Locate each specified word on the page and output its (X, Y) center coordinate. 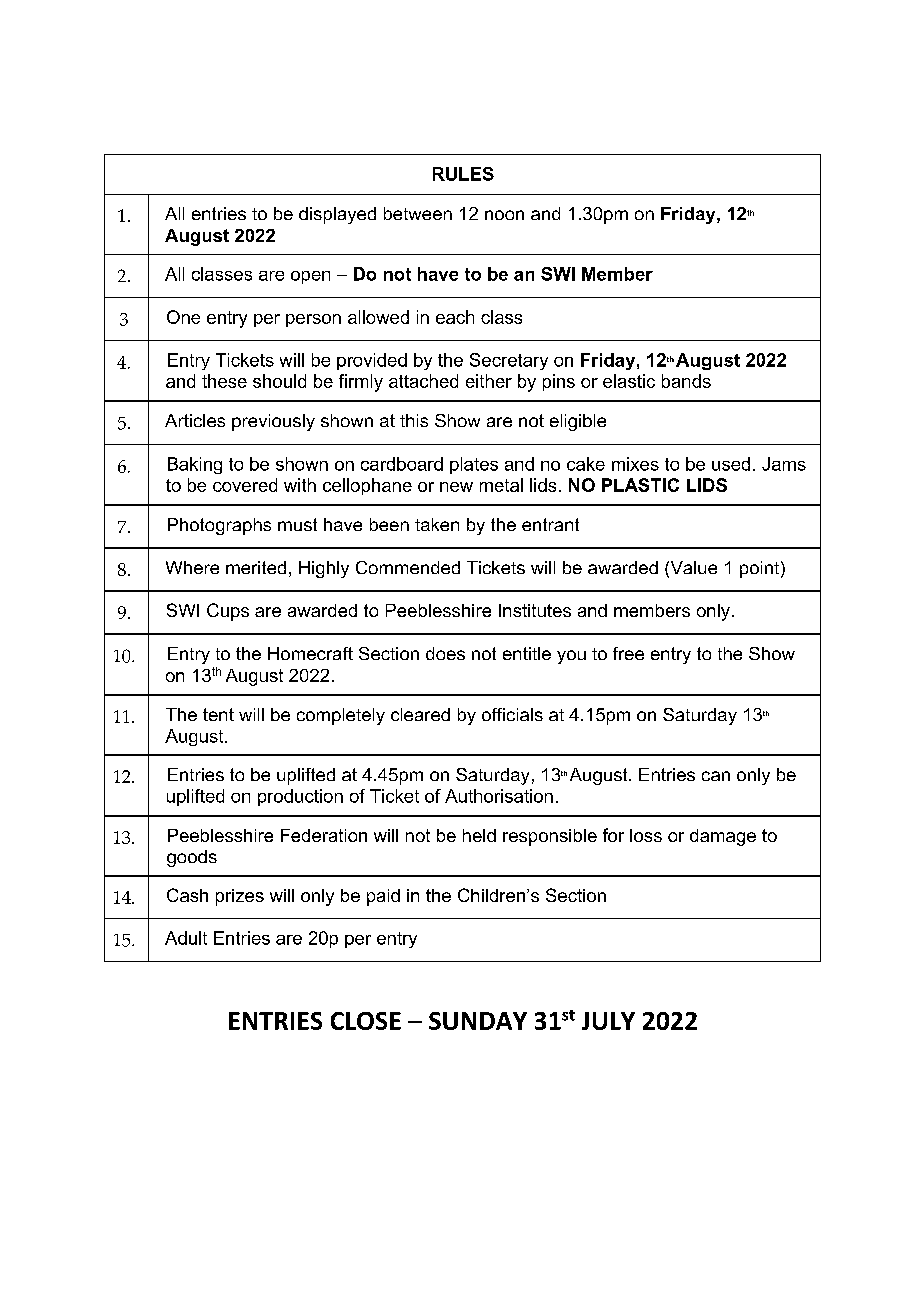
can (716, 776)
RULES (463, 174)
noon (504, 215)
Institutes (535, 610)
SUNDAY (478, 1021)
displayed (337, 215)
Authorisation (499, 796)
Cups (228, 612)
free (628, 653)
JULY (608, 1021)
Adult (186, 938)
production (300, 797)
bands (686, 381)
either (489, 381)
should (279, 381)
